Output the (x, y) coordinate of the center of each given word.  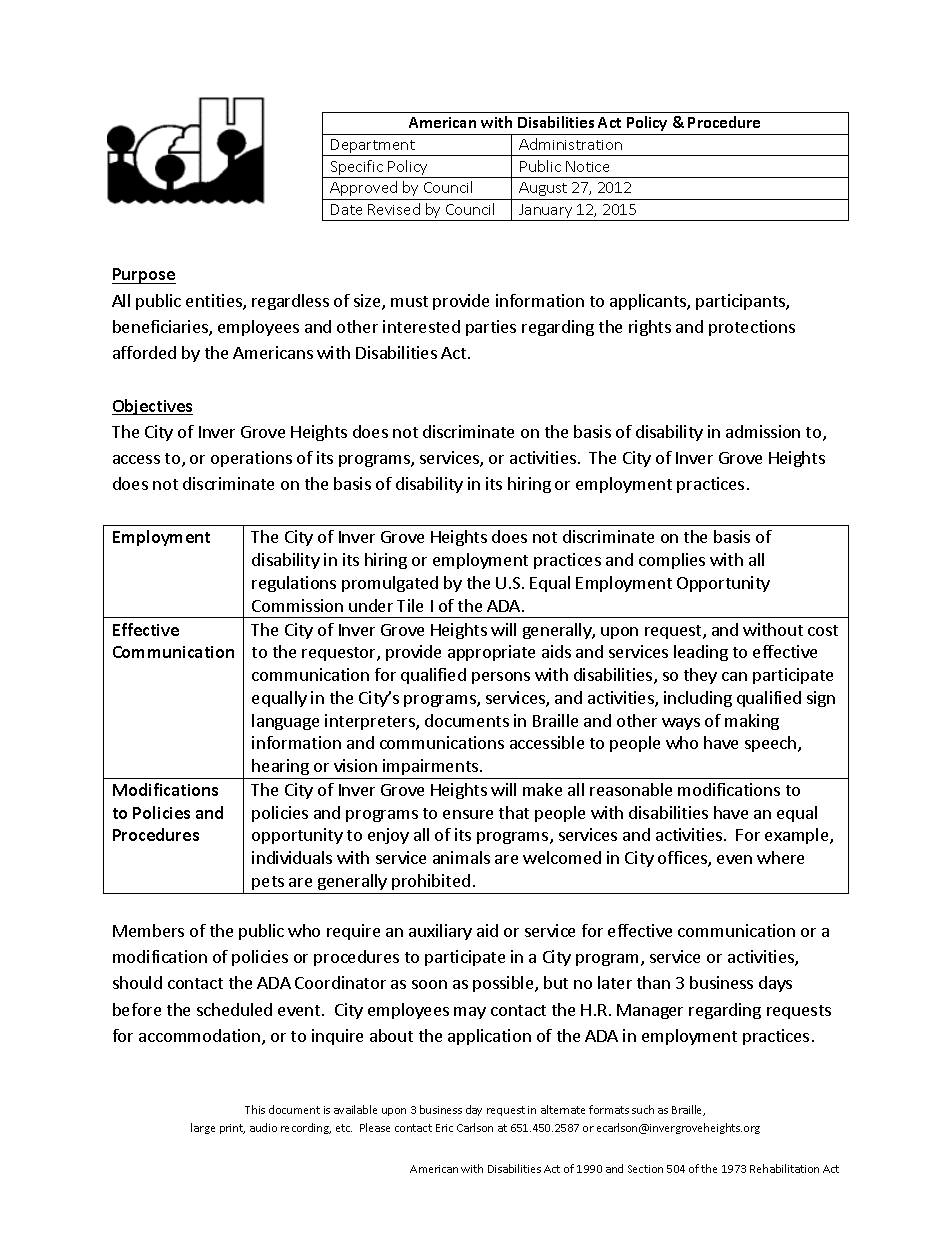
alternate (563, 1109)
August (543, 189)
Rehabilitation (784, 1168)
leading (701, 653)
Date (346, 209)
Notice (587, 166)
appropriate (491, 653)
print (232, 1129)
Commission (297, 605)
